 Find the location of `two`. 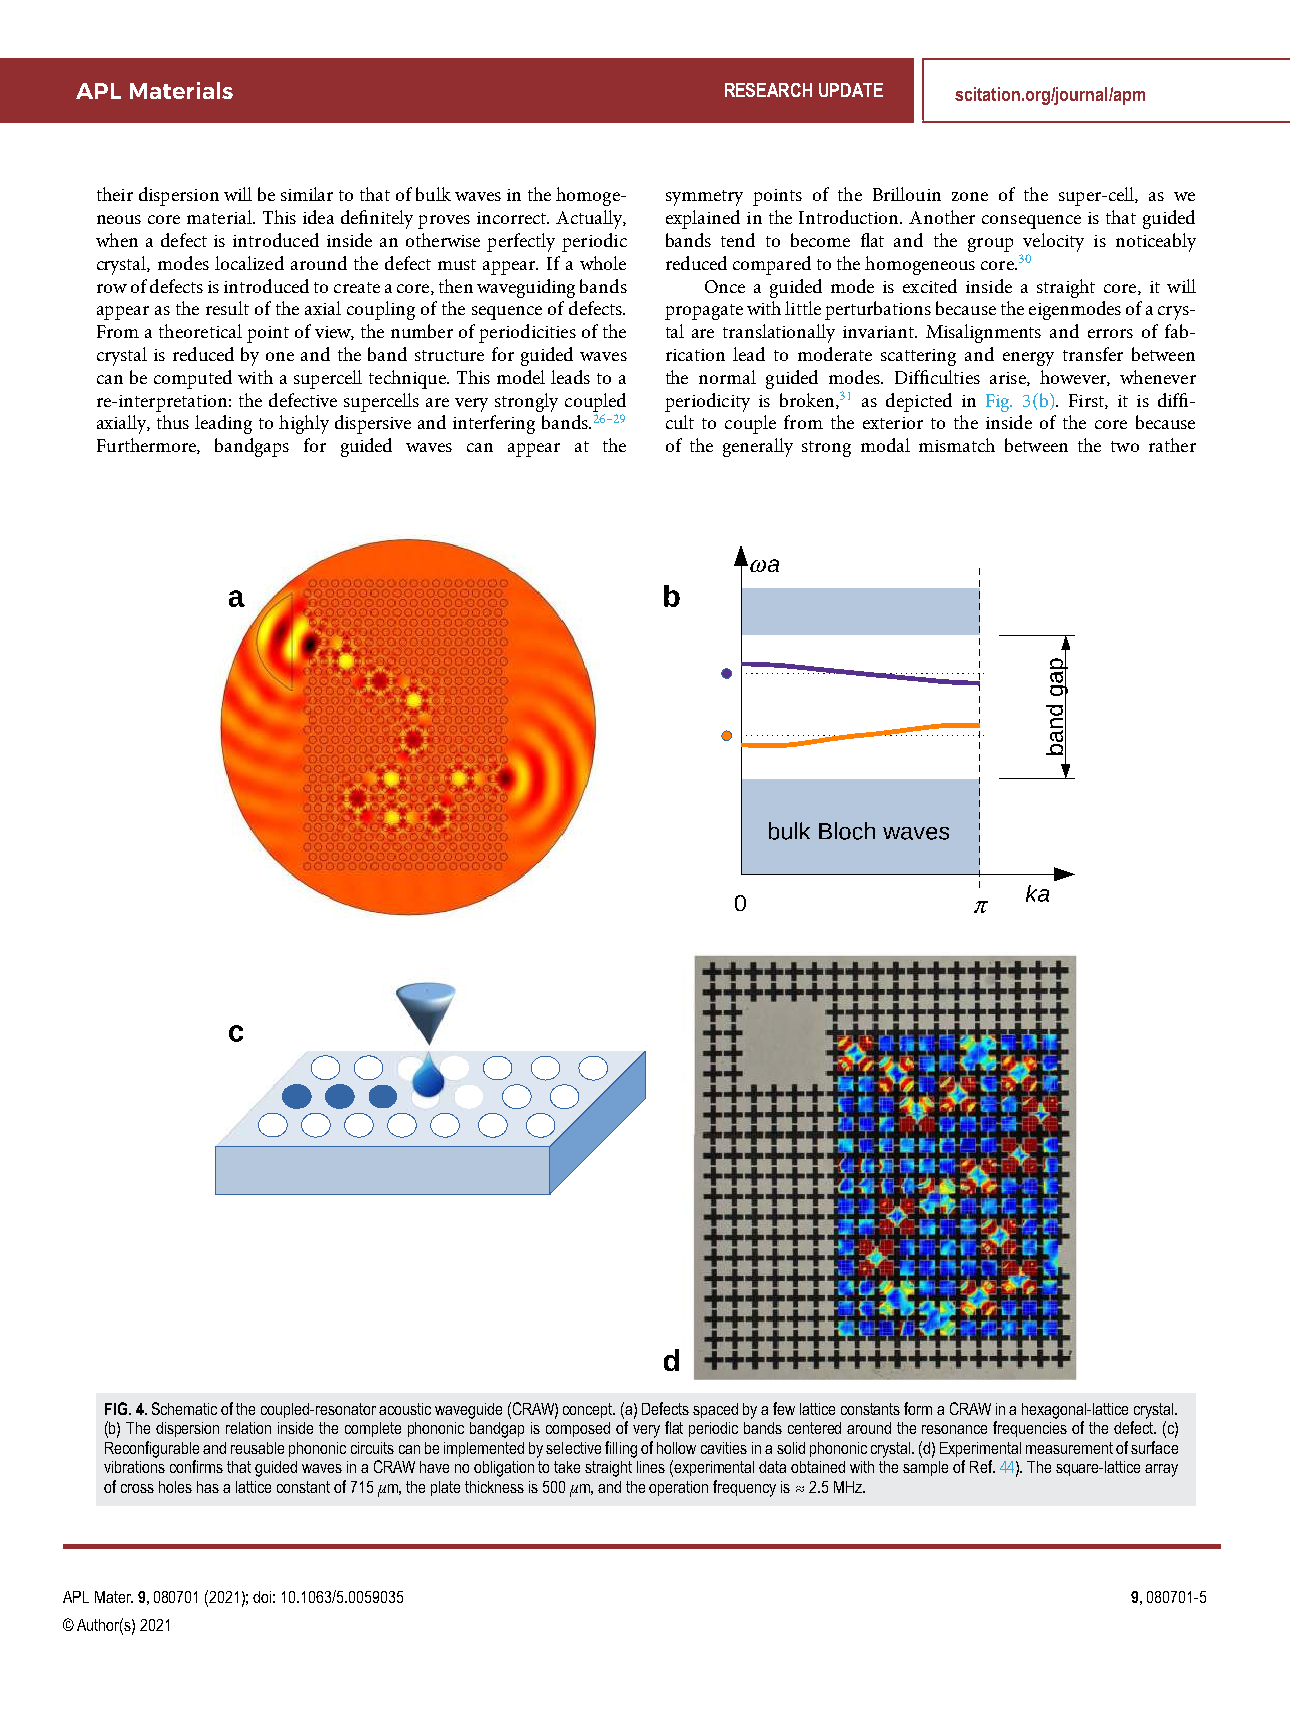

two is located at coordinates (1125, 446).
